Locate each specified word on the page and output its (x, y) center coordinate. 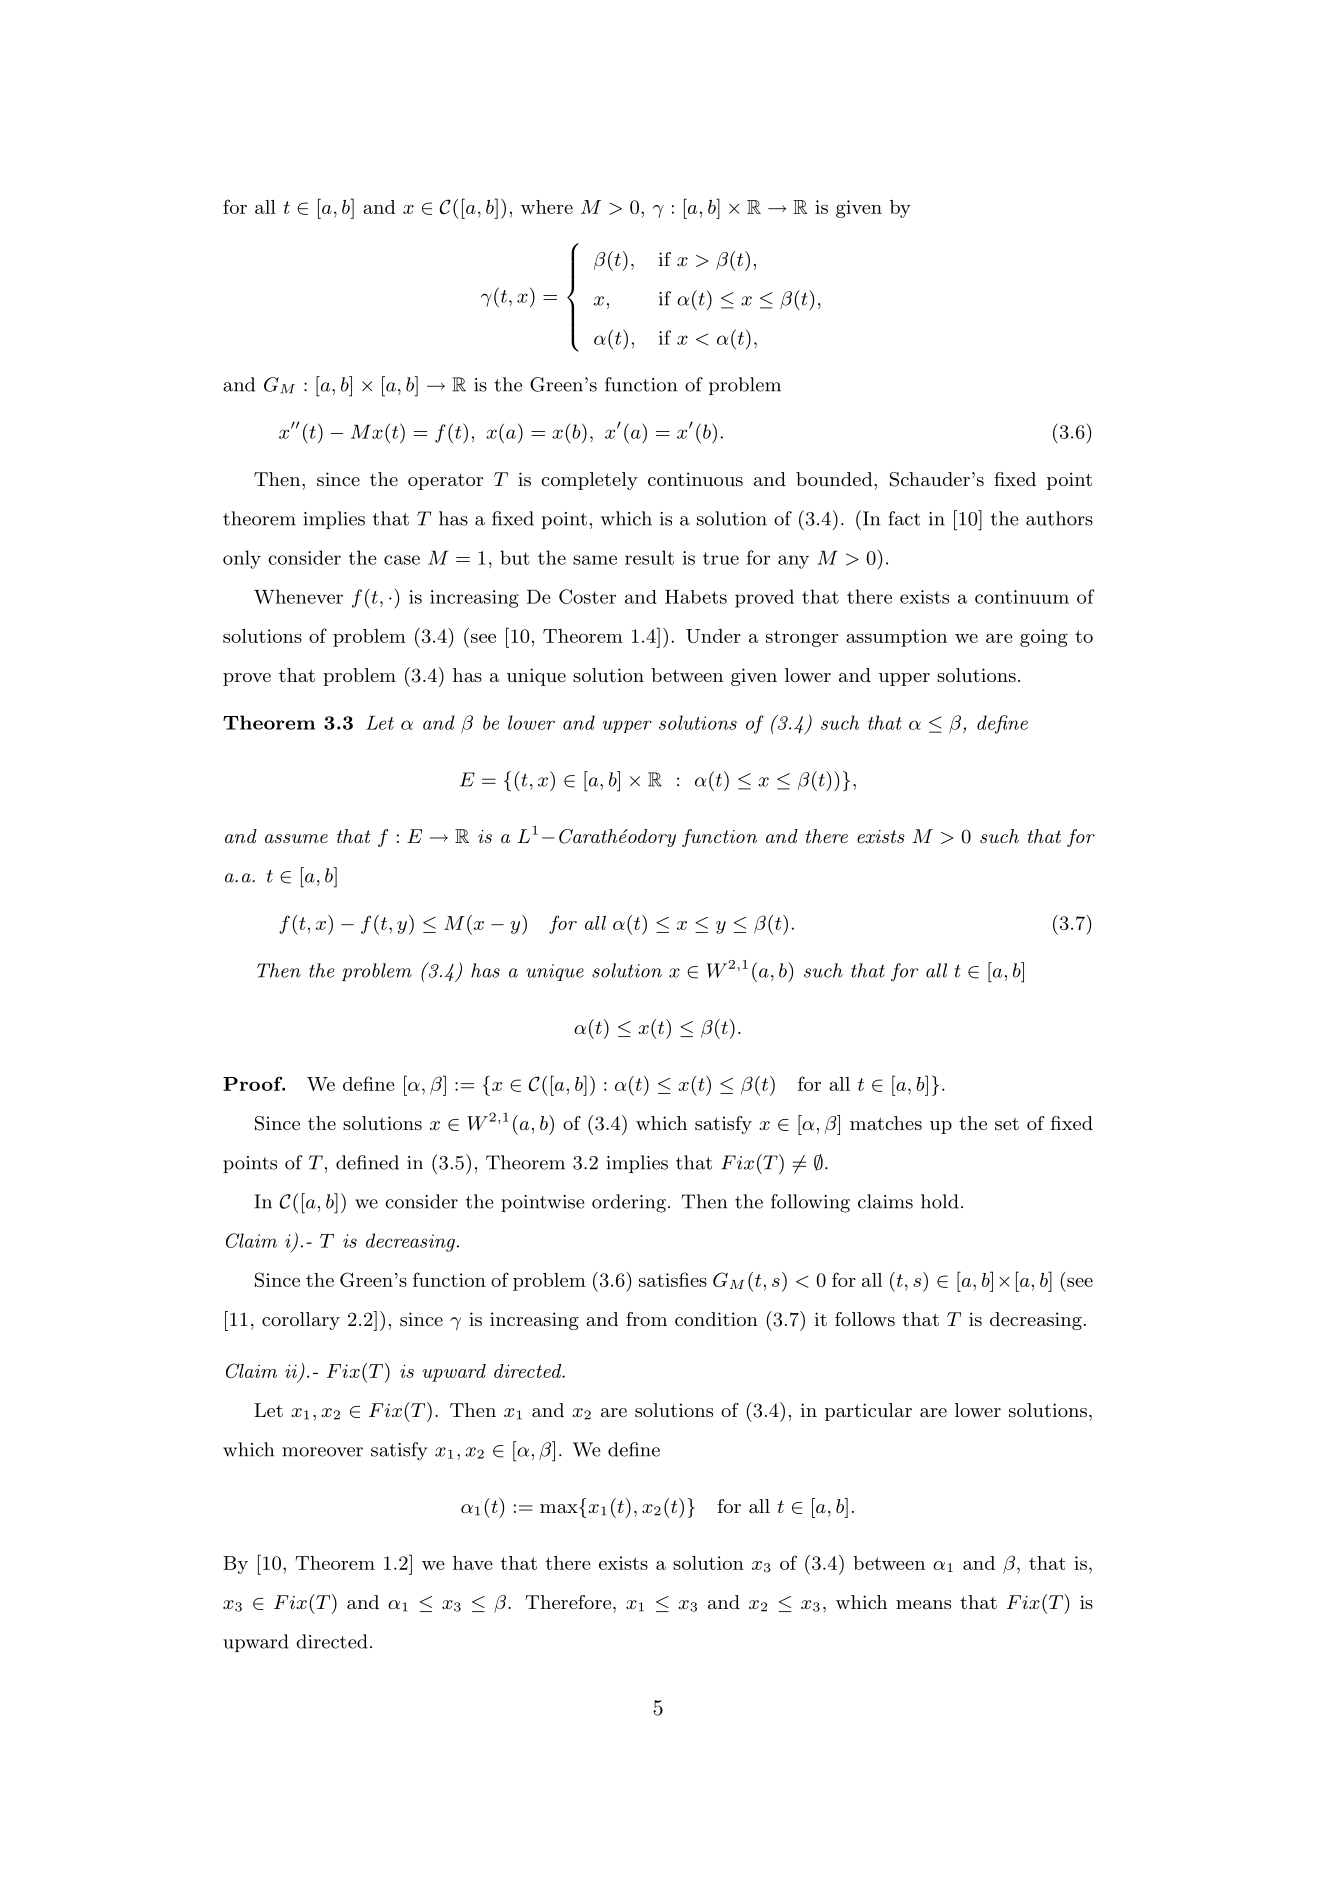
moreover (322, 1452)
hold (940, 1201)
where (547, 207)
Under (713, 636)
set (1007, 1124)
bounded (835, 479)
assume (296, 838)
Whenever (298, 596)
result (649, 557)
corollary (301, 1321)
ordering (629, 1203)
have (473, 1563)
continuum (1022, 597)
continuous (695, 479)
